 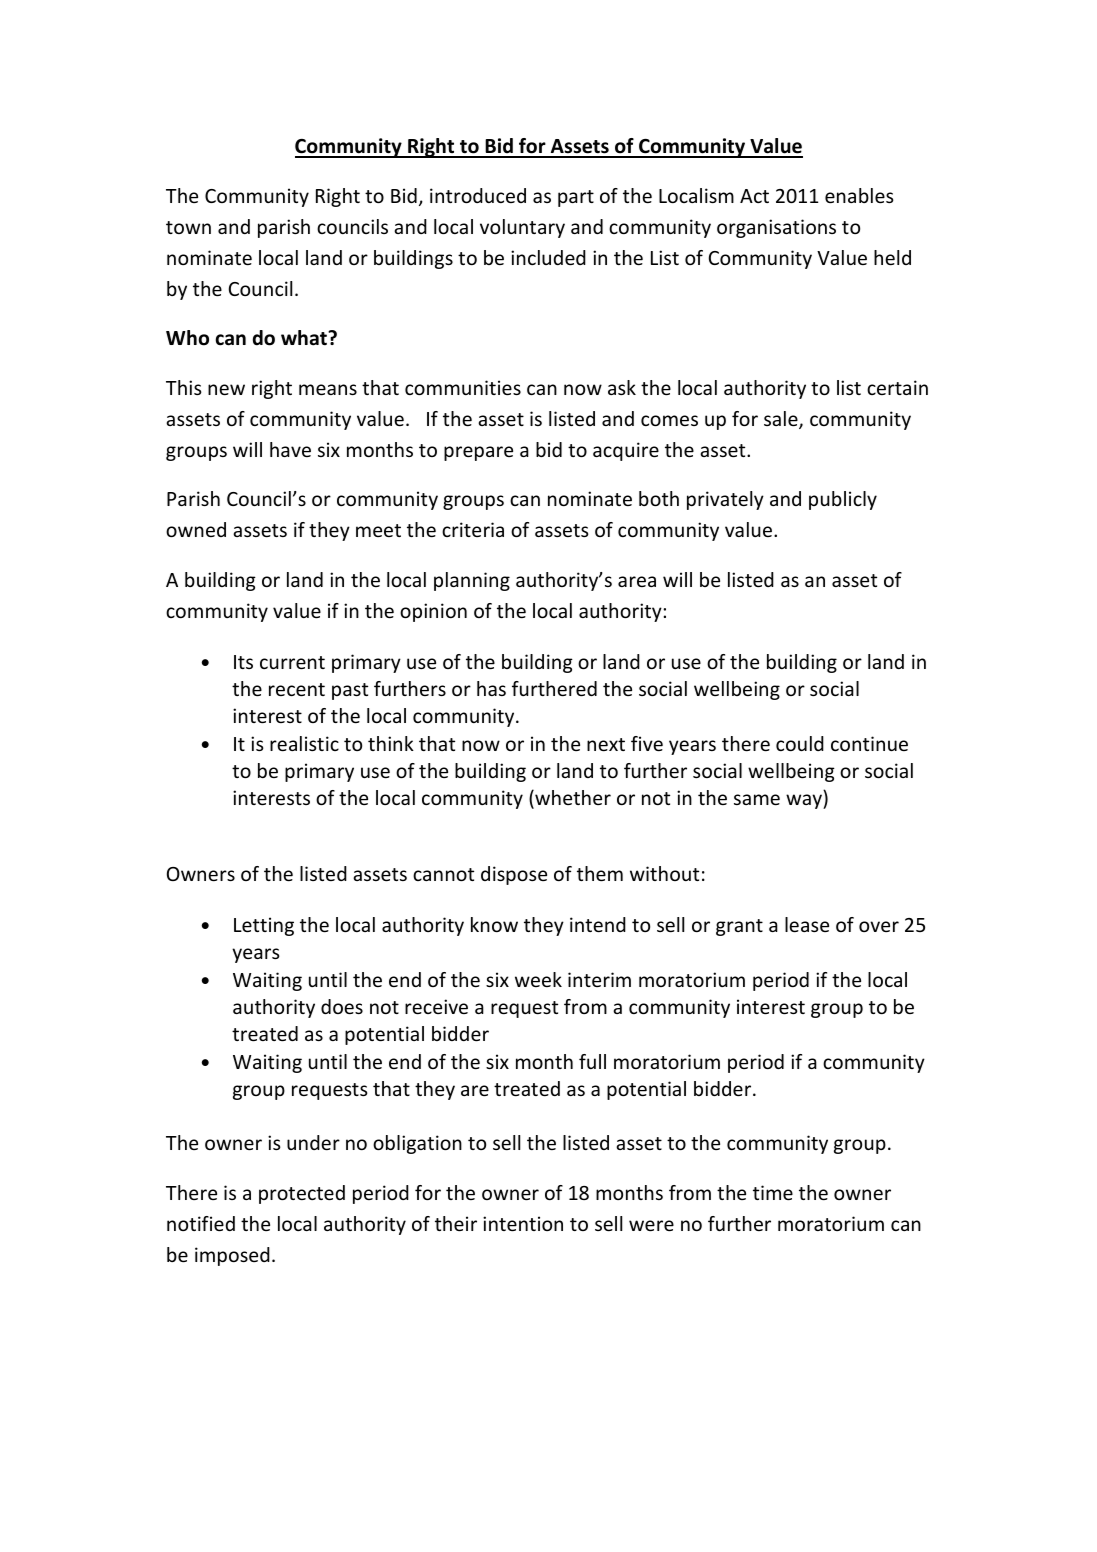 I want to click on dispose, so click(x=514, y=875).
